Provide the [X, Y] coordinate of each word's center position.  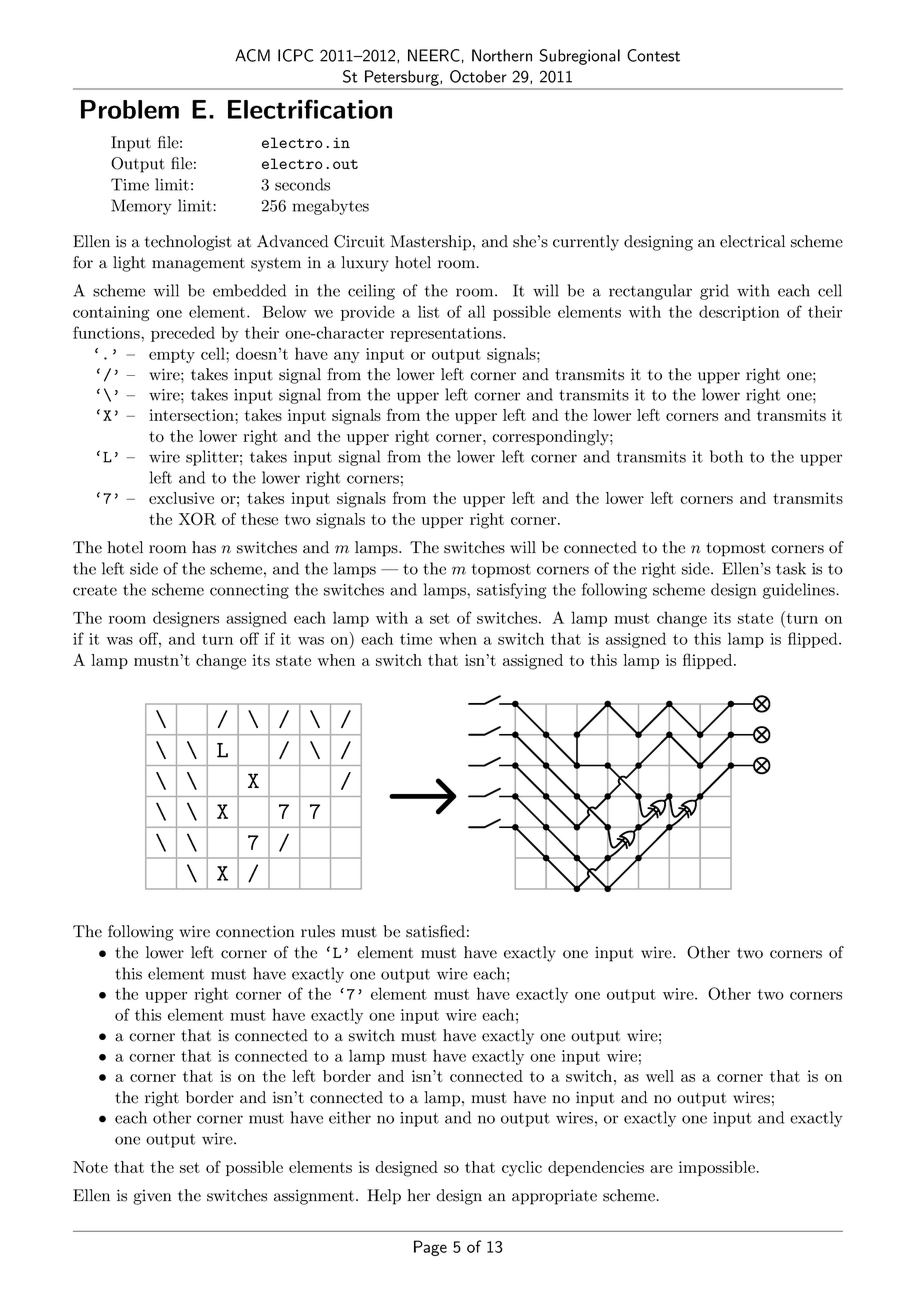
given [152, 1197]
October [478, 76]
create [95, 590]
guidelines [800, 591]
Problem [130, 109]
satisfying [512, 591]
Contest [653, 55]
